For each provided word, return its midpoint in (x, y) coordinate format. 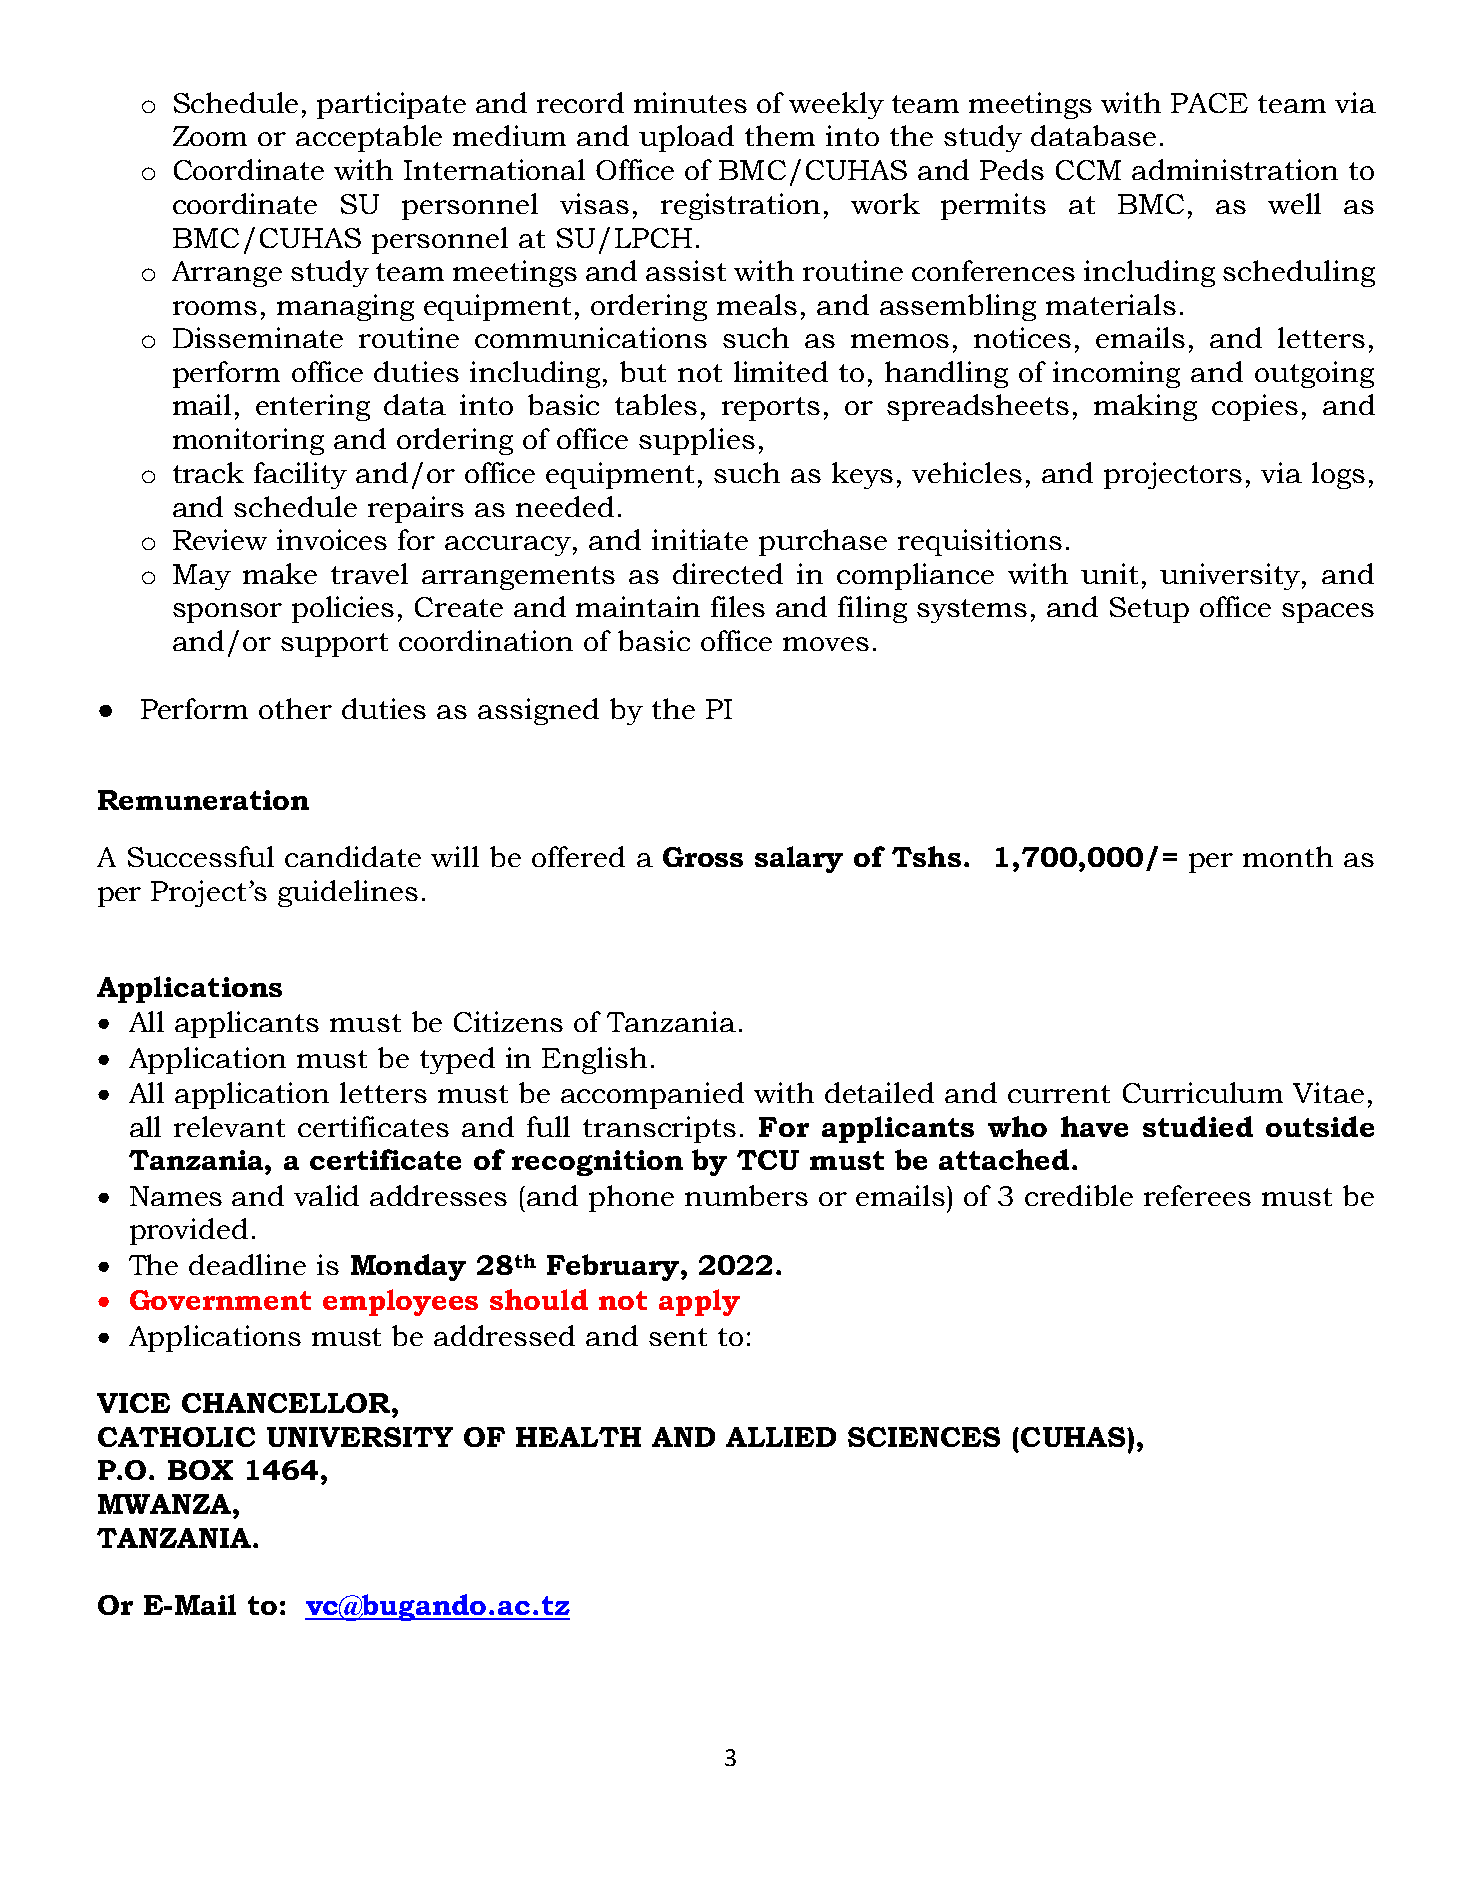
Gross (703, 857)
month (1288, 856)
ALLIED (781, 1437)
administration (1235, 169)
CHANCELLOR (287, 1403)
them (780, 135)
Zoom (210, 136)
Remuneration (203, 800)
